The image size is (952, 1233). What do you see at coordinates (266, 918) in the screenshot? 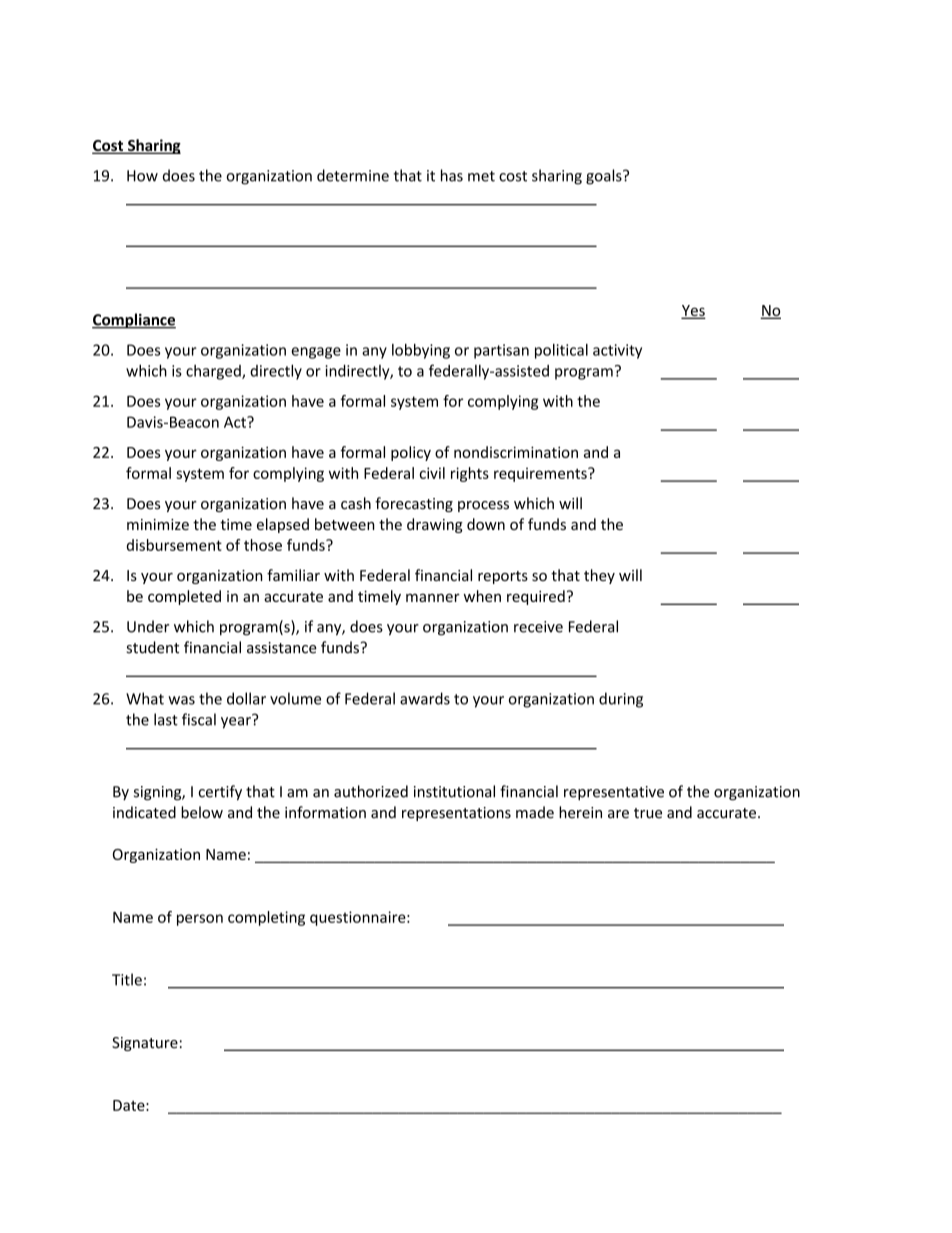
I see `completing` at bounding box center [266, 918].
